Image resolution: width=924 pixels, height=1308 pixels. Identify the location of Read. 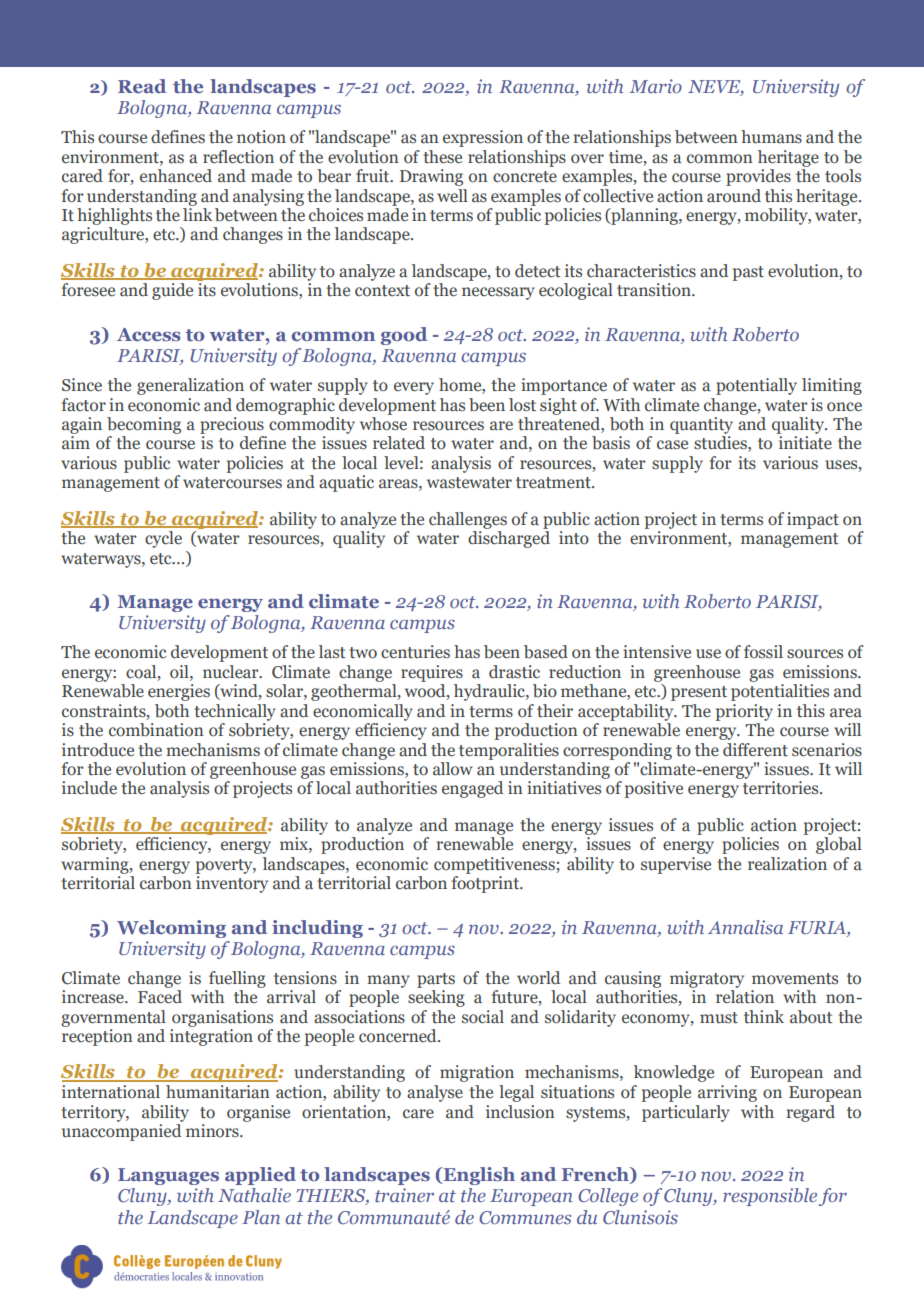
(142, 86).
